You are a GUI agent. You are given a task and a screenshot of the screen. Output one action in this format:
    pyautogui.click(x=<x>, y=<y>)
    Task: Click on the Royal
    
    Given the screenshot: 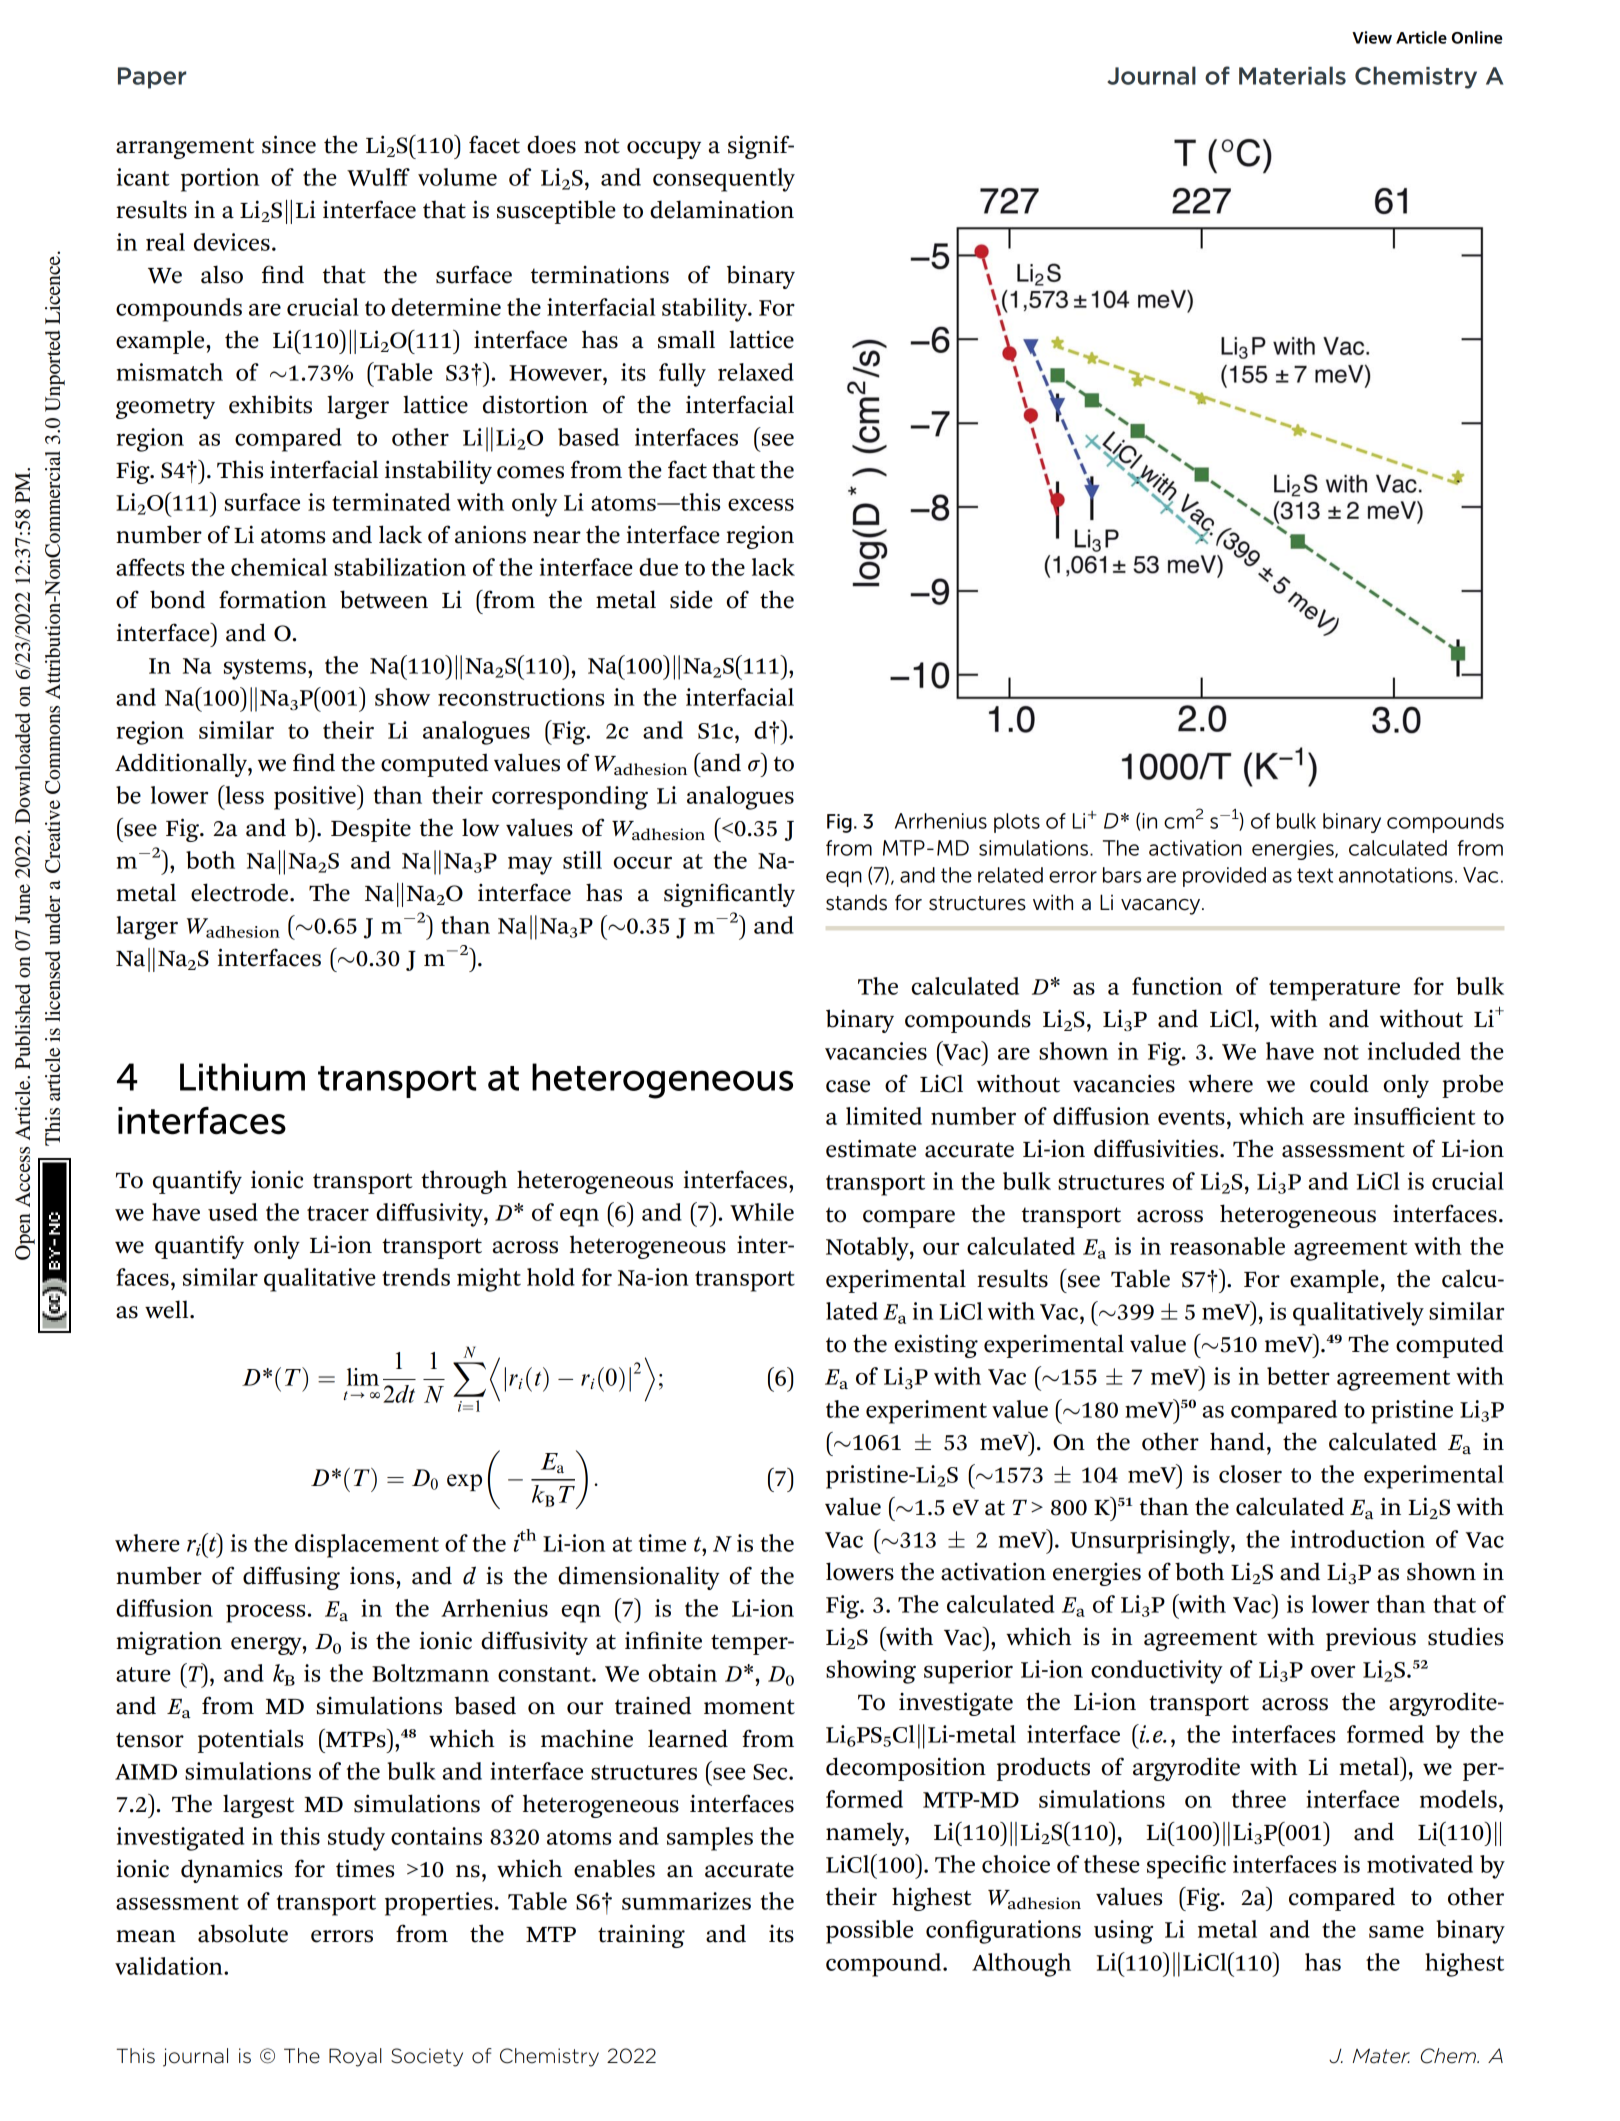 What is the action you would take?
    pyautogui.click(x=355, y=2057)
